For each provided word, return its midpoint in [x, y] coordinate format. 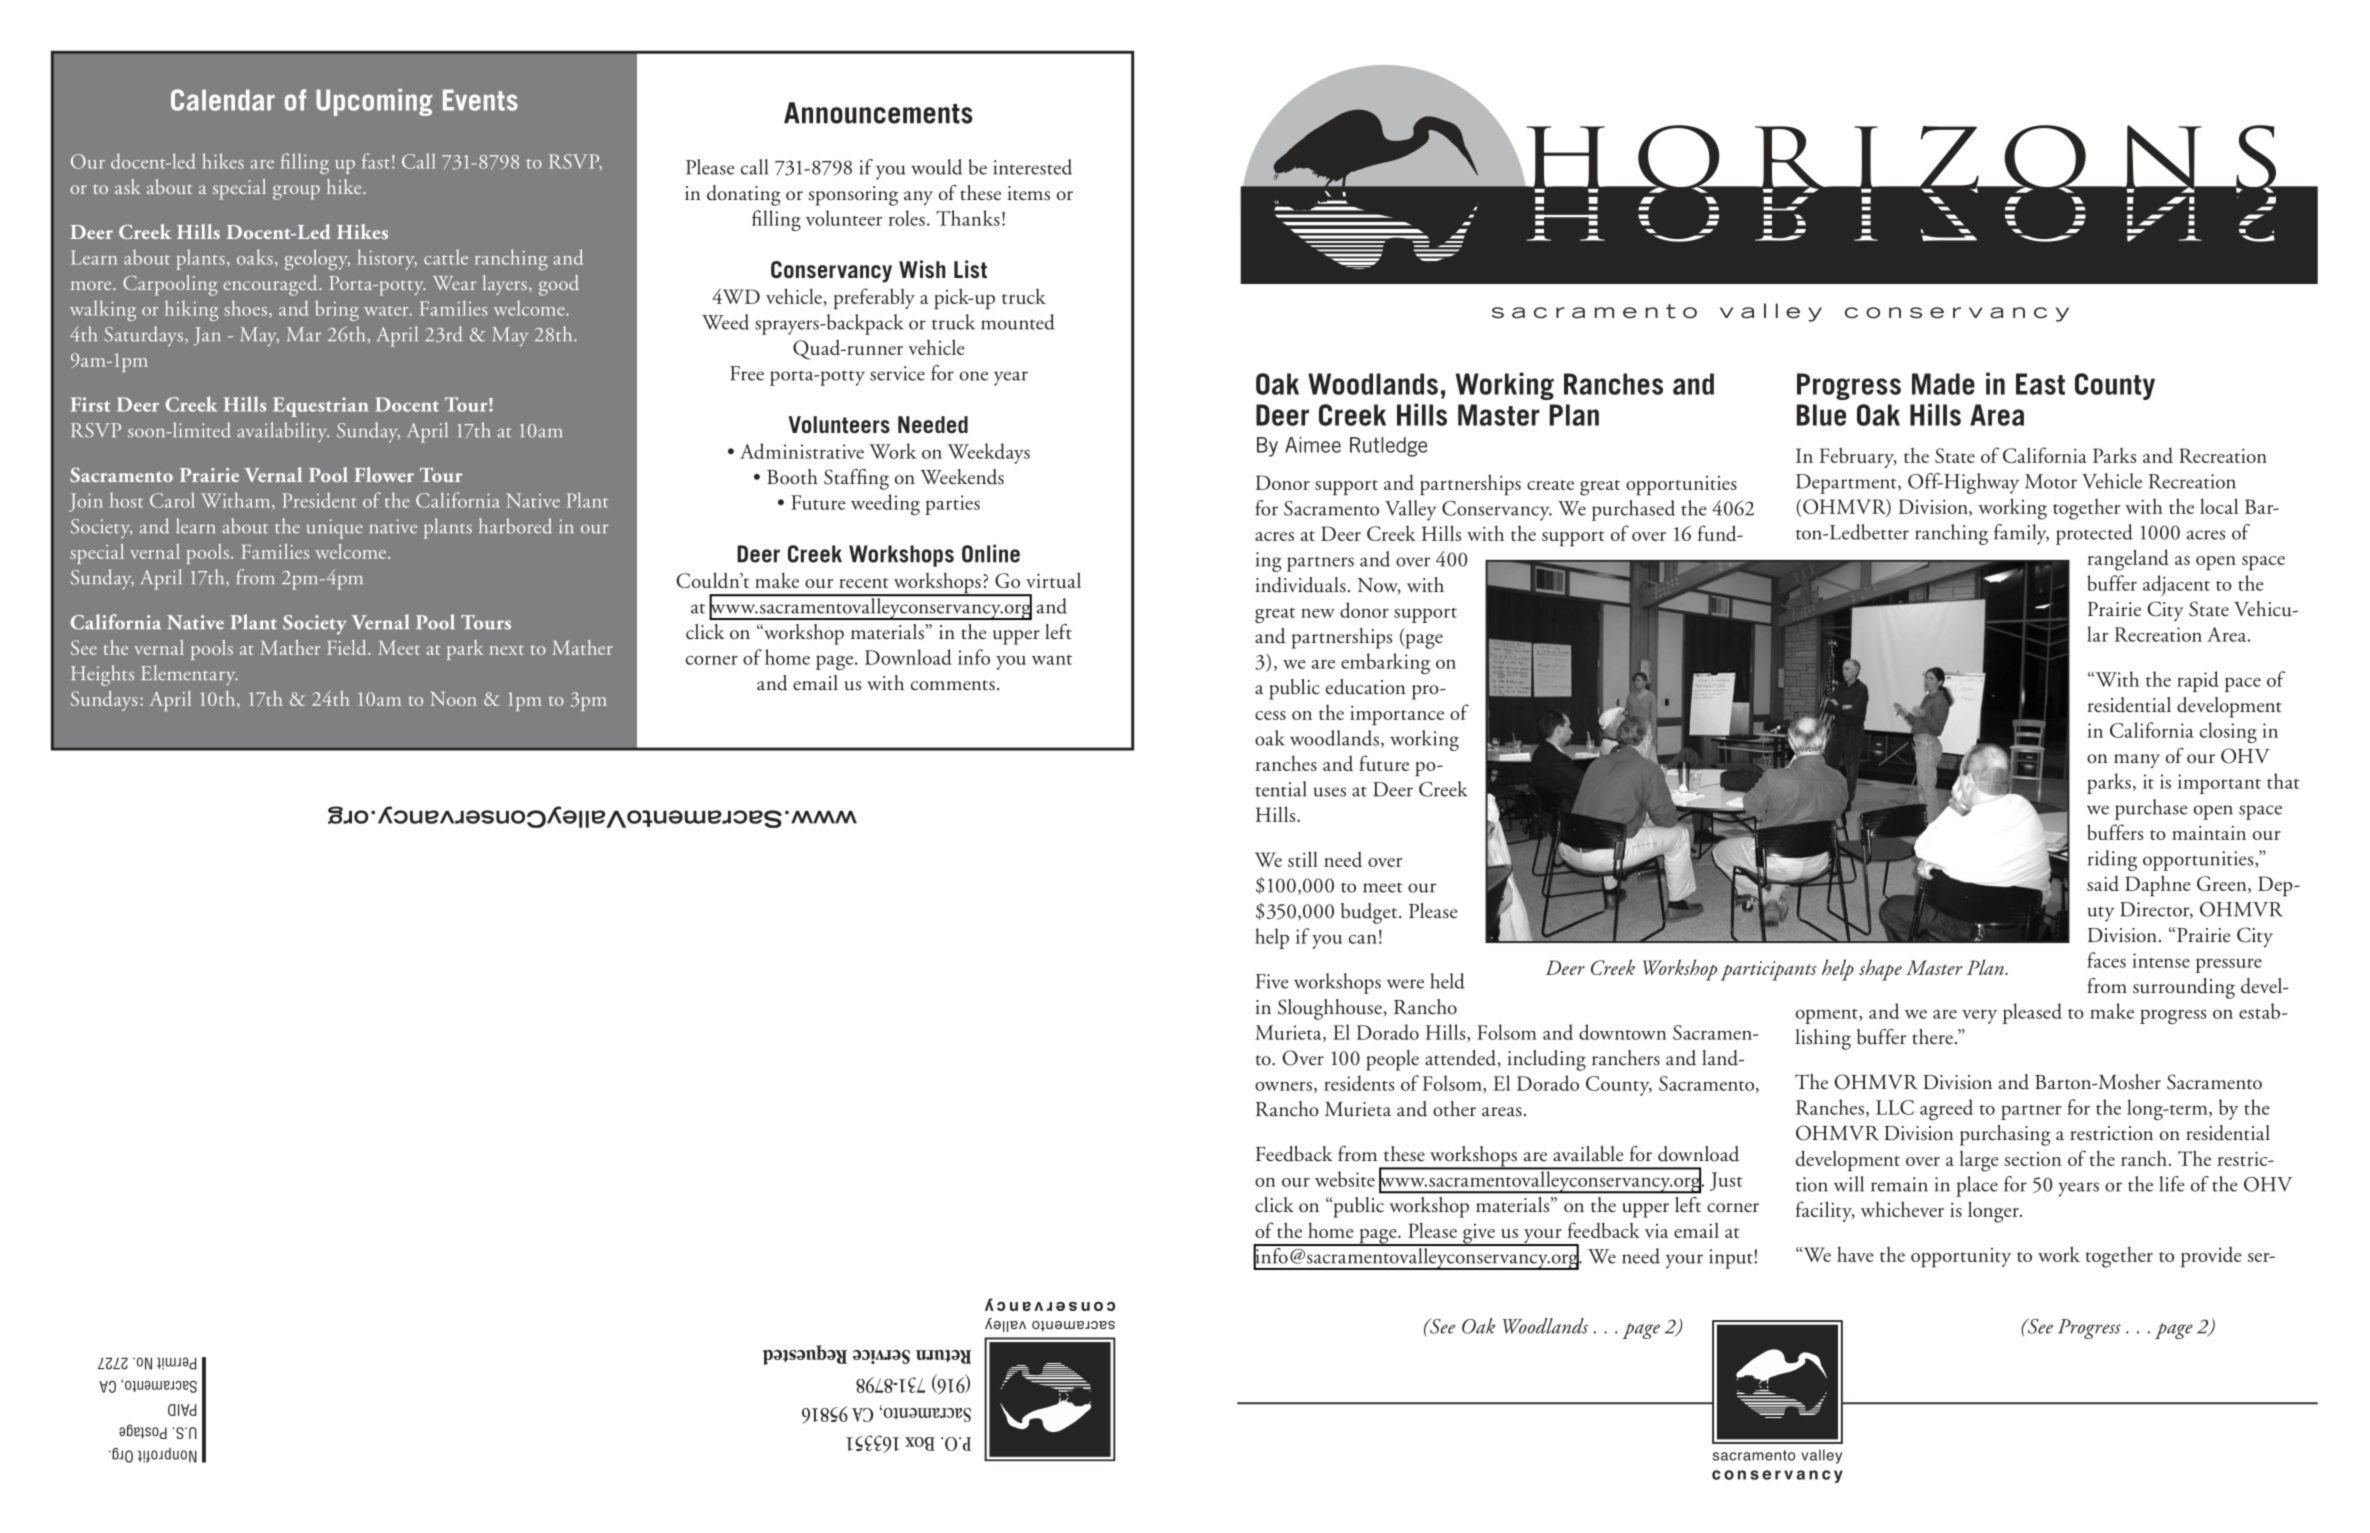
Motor [2051, 481]
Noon [454, 699]
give [1479, 1235]
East [2040, 384]
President [319, 500]
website [1345, 1179]
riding [2112, 860]
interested [1033, 167]
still [1303, 859]
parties [952, 505]
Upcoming [374, 102]
